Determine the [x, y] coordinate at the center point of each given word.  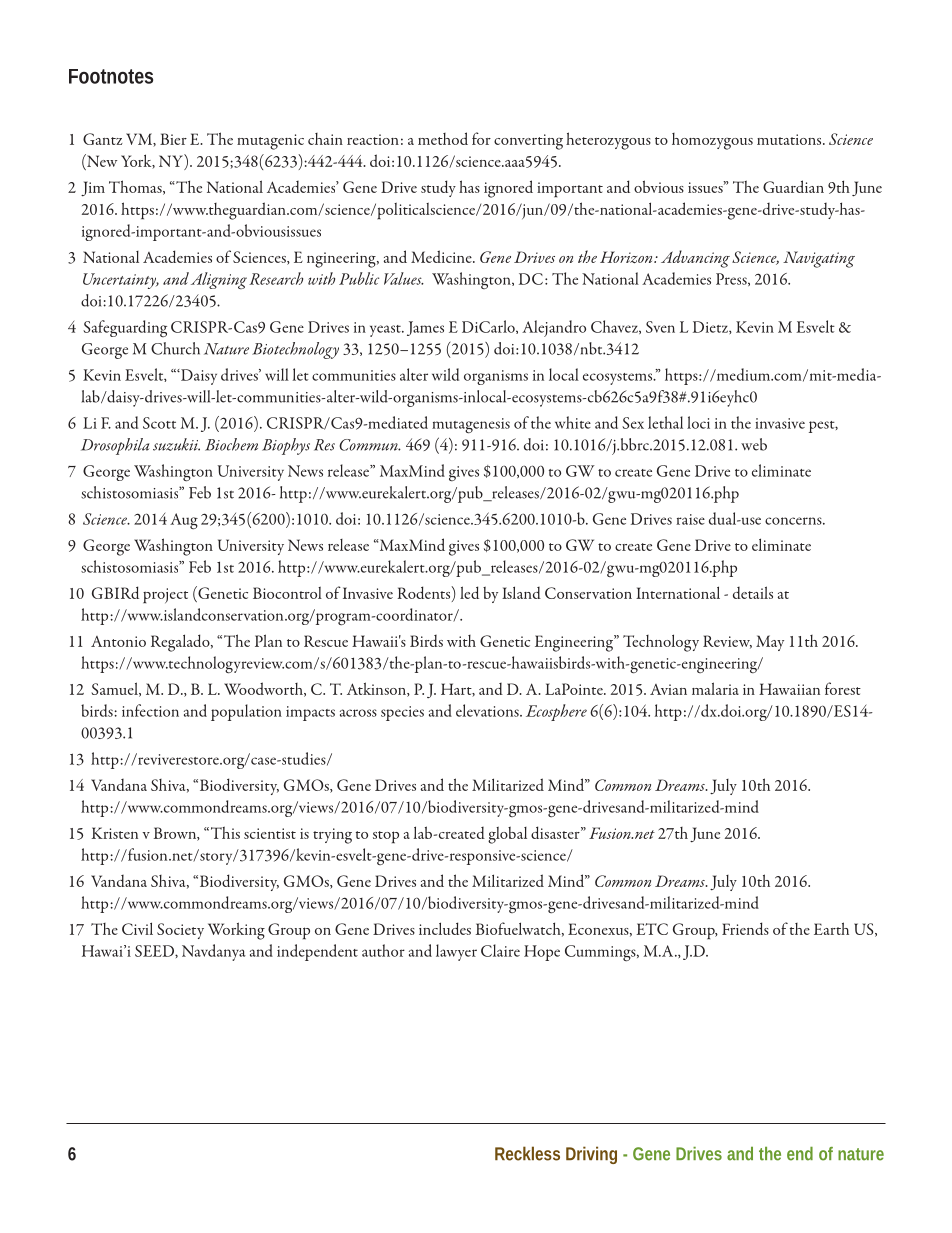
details [753, 592]
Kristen [115, 833]
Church [175, 348]
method [443, 138]
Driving [591, 1155]
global [507, 835]
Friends [745, 928]
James [425, 328]
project [165, 596]
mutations [790, 139]
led [469, 592]
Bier [173, 139]
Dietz [711, 327]
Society [180, 931]
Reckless [527, 1153]
